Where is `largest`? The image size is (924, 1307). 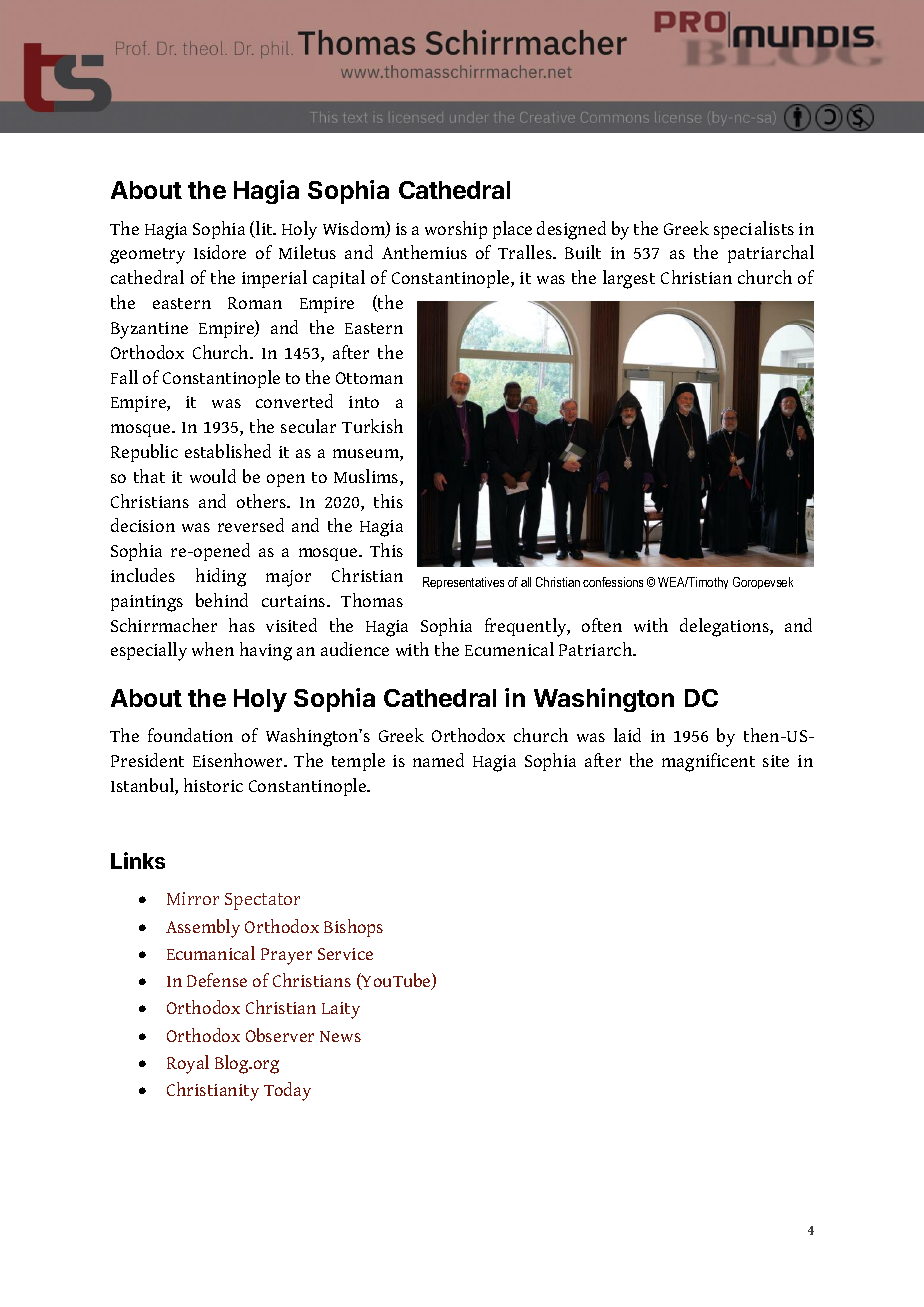 largest is located at coordinates (629, 279).
